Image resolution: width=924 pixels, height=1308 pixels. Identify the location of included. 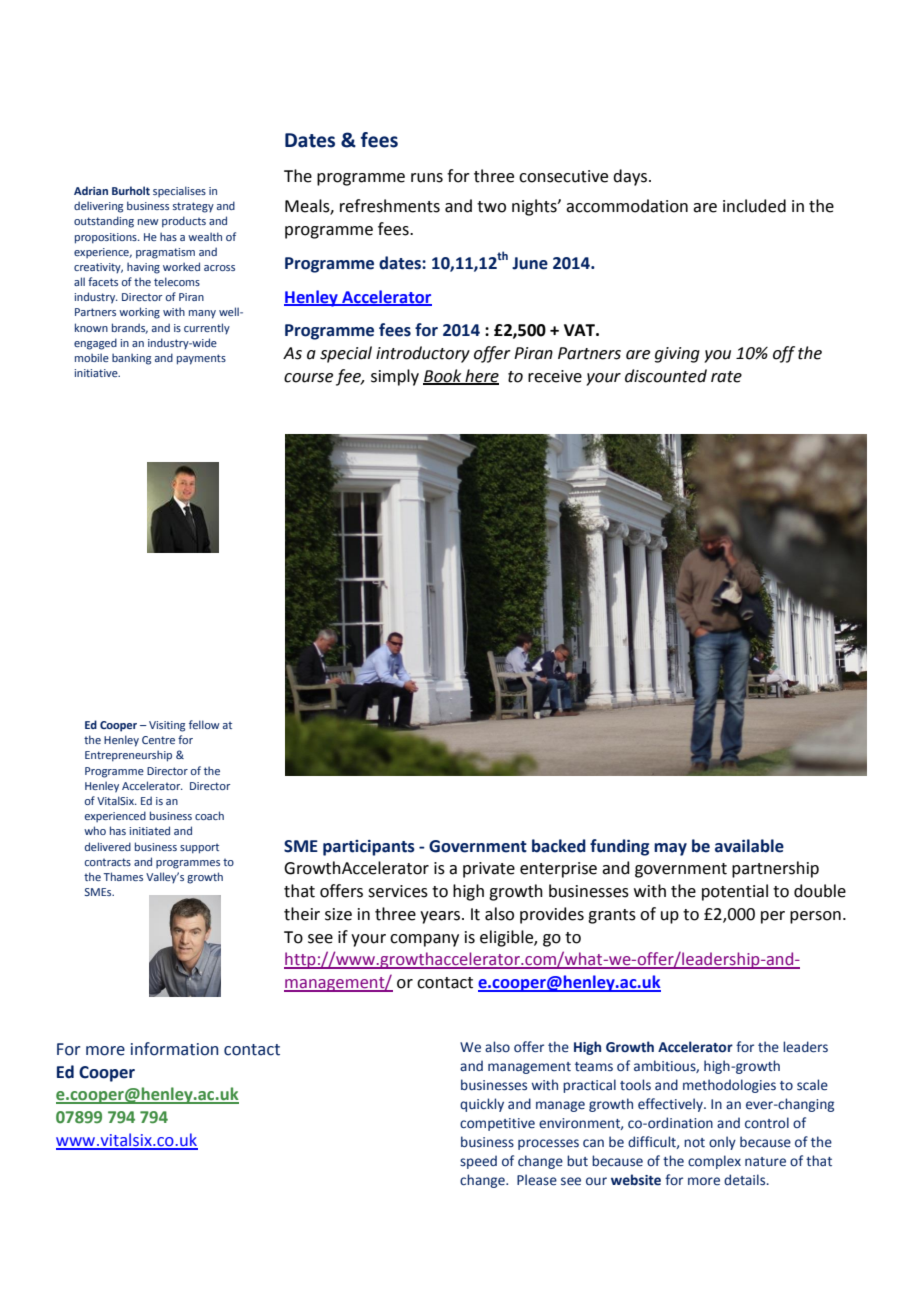
(754, 206).
